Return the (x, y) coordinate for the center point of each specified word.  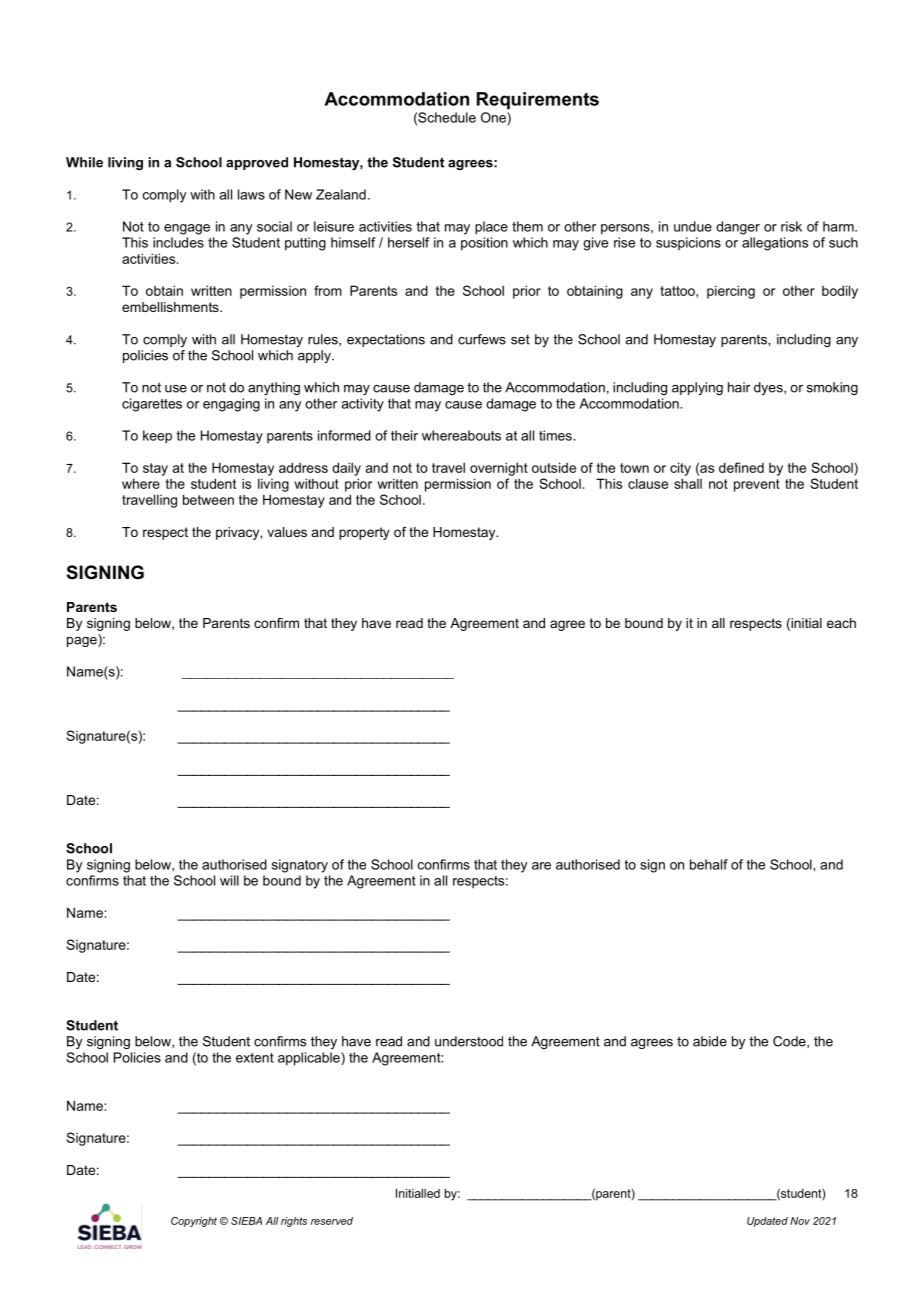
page (83, 640)
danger (738, 228)
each (841, 623)
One (494, 117)
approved (257, 163)
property (364, 533)
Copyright (194, 1222)
